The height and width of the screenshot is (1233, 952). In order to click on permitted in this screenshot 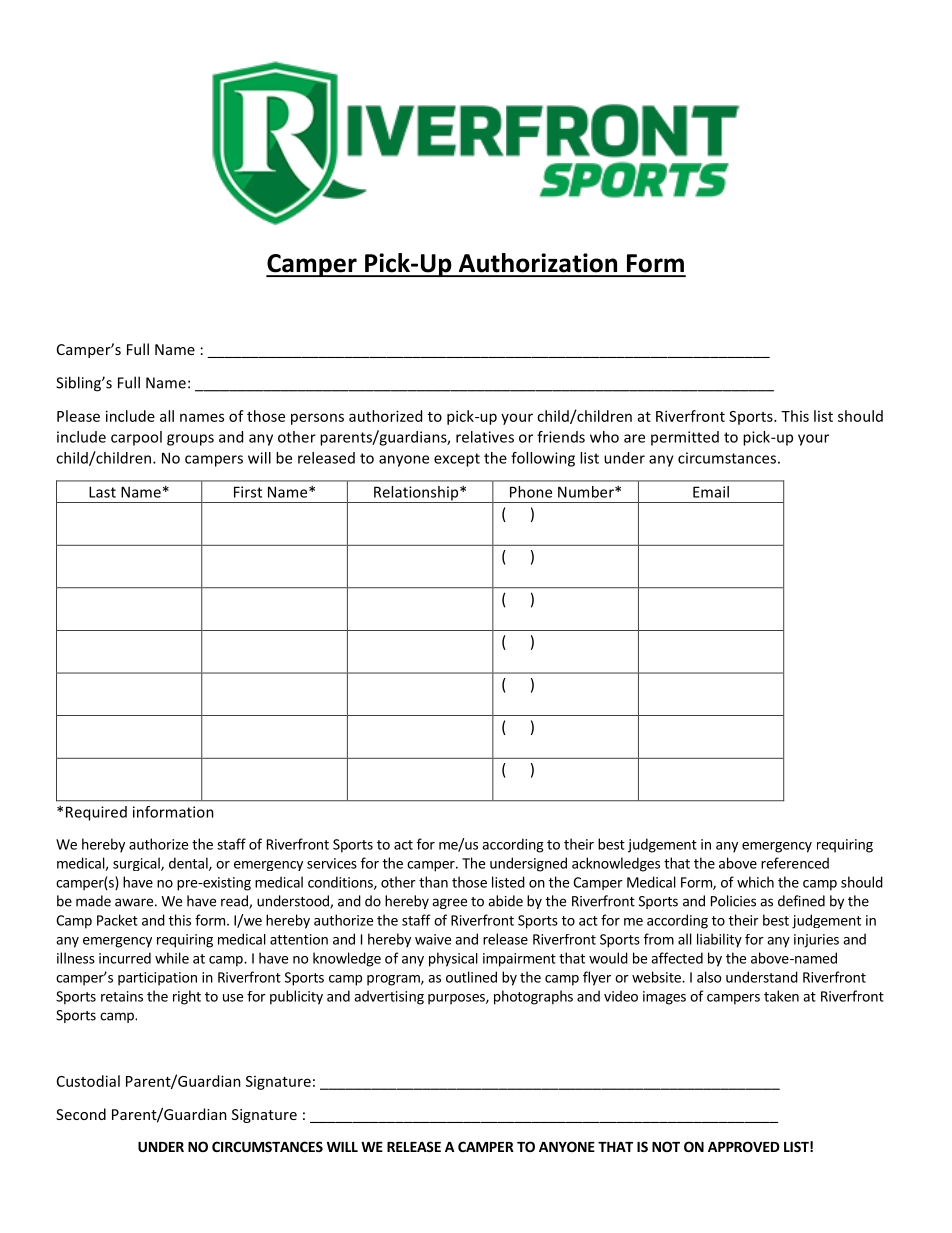, I will do `click(685, 438)`.
